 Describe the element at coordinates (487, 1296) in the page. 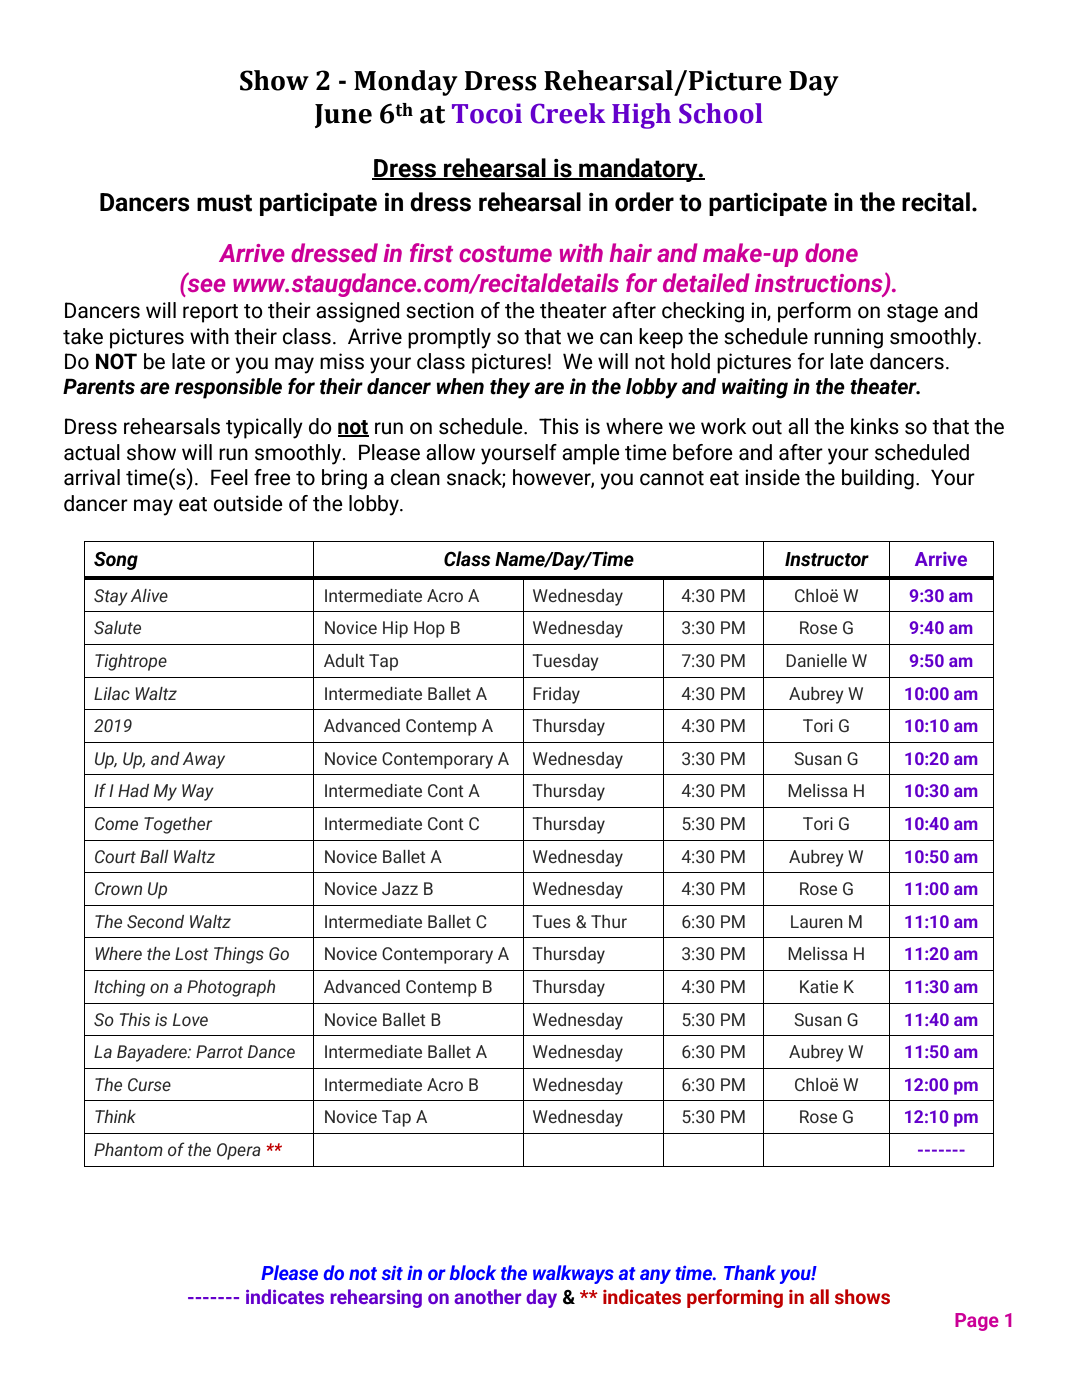

I see `another` at that location.
